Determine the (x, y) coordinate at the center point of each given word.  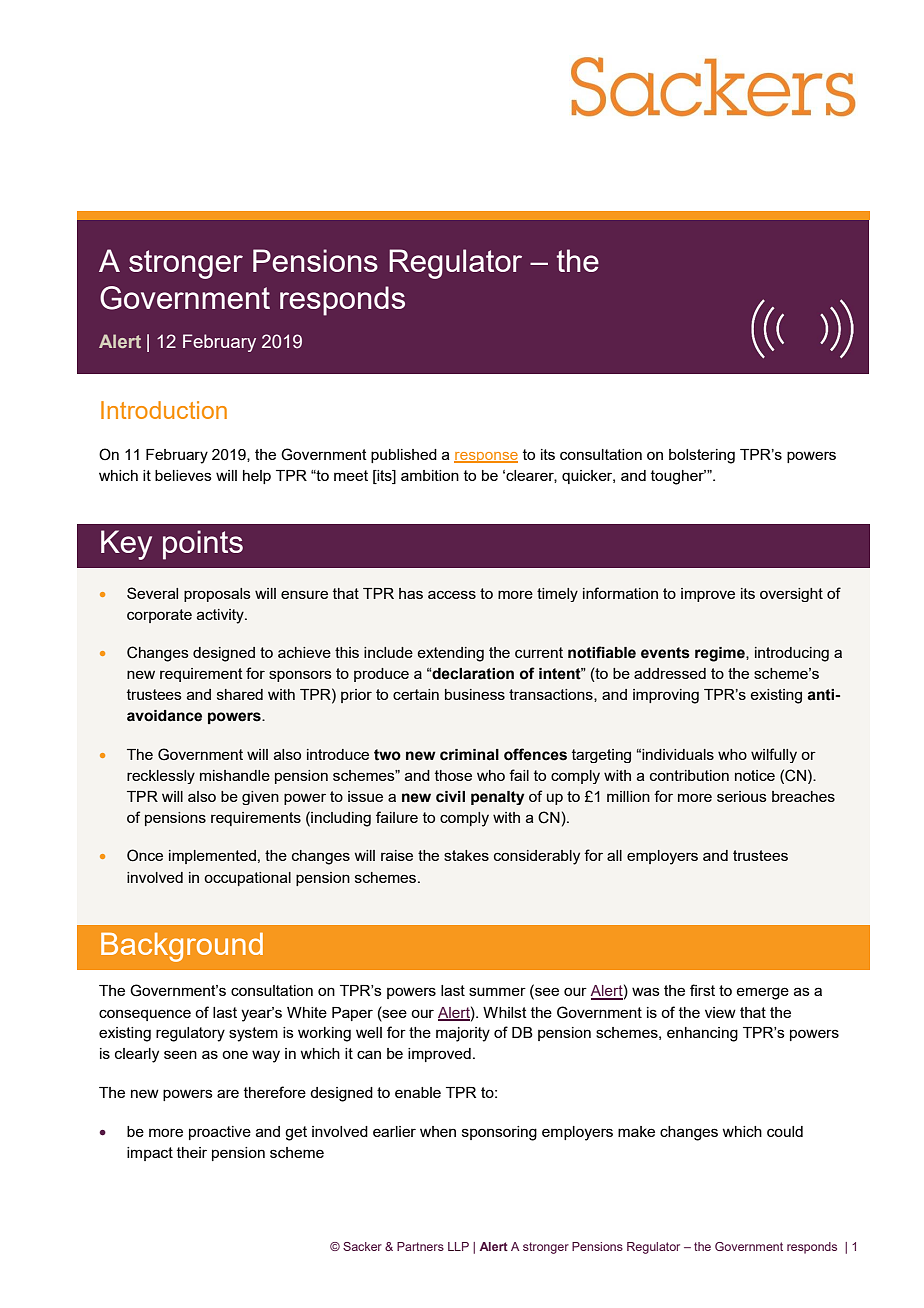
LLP (458, 1246)
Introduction (164, 410)
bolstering (702, 456)
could (785, 1131)
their (192, 1152)
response (486, 457)
